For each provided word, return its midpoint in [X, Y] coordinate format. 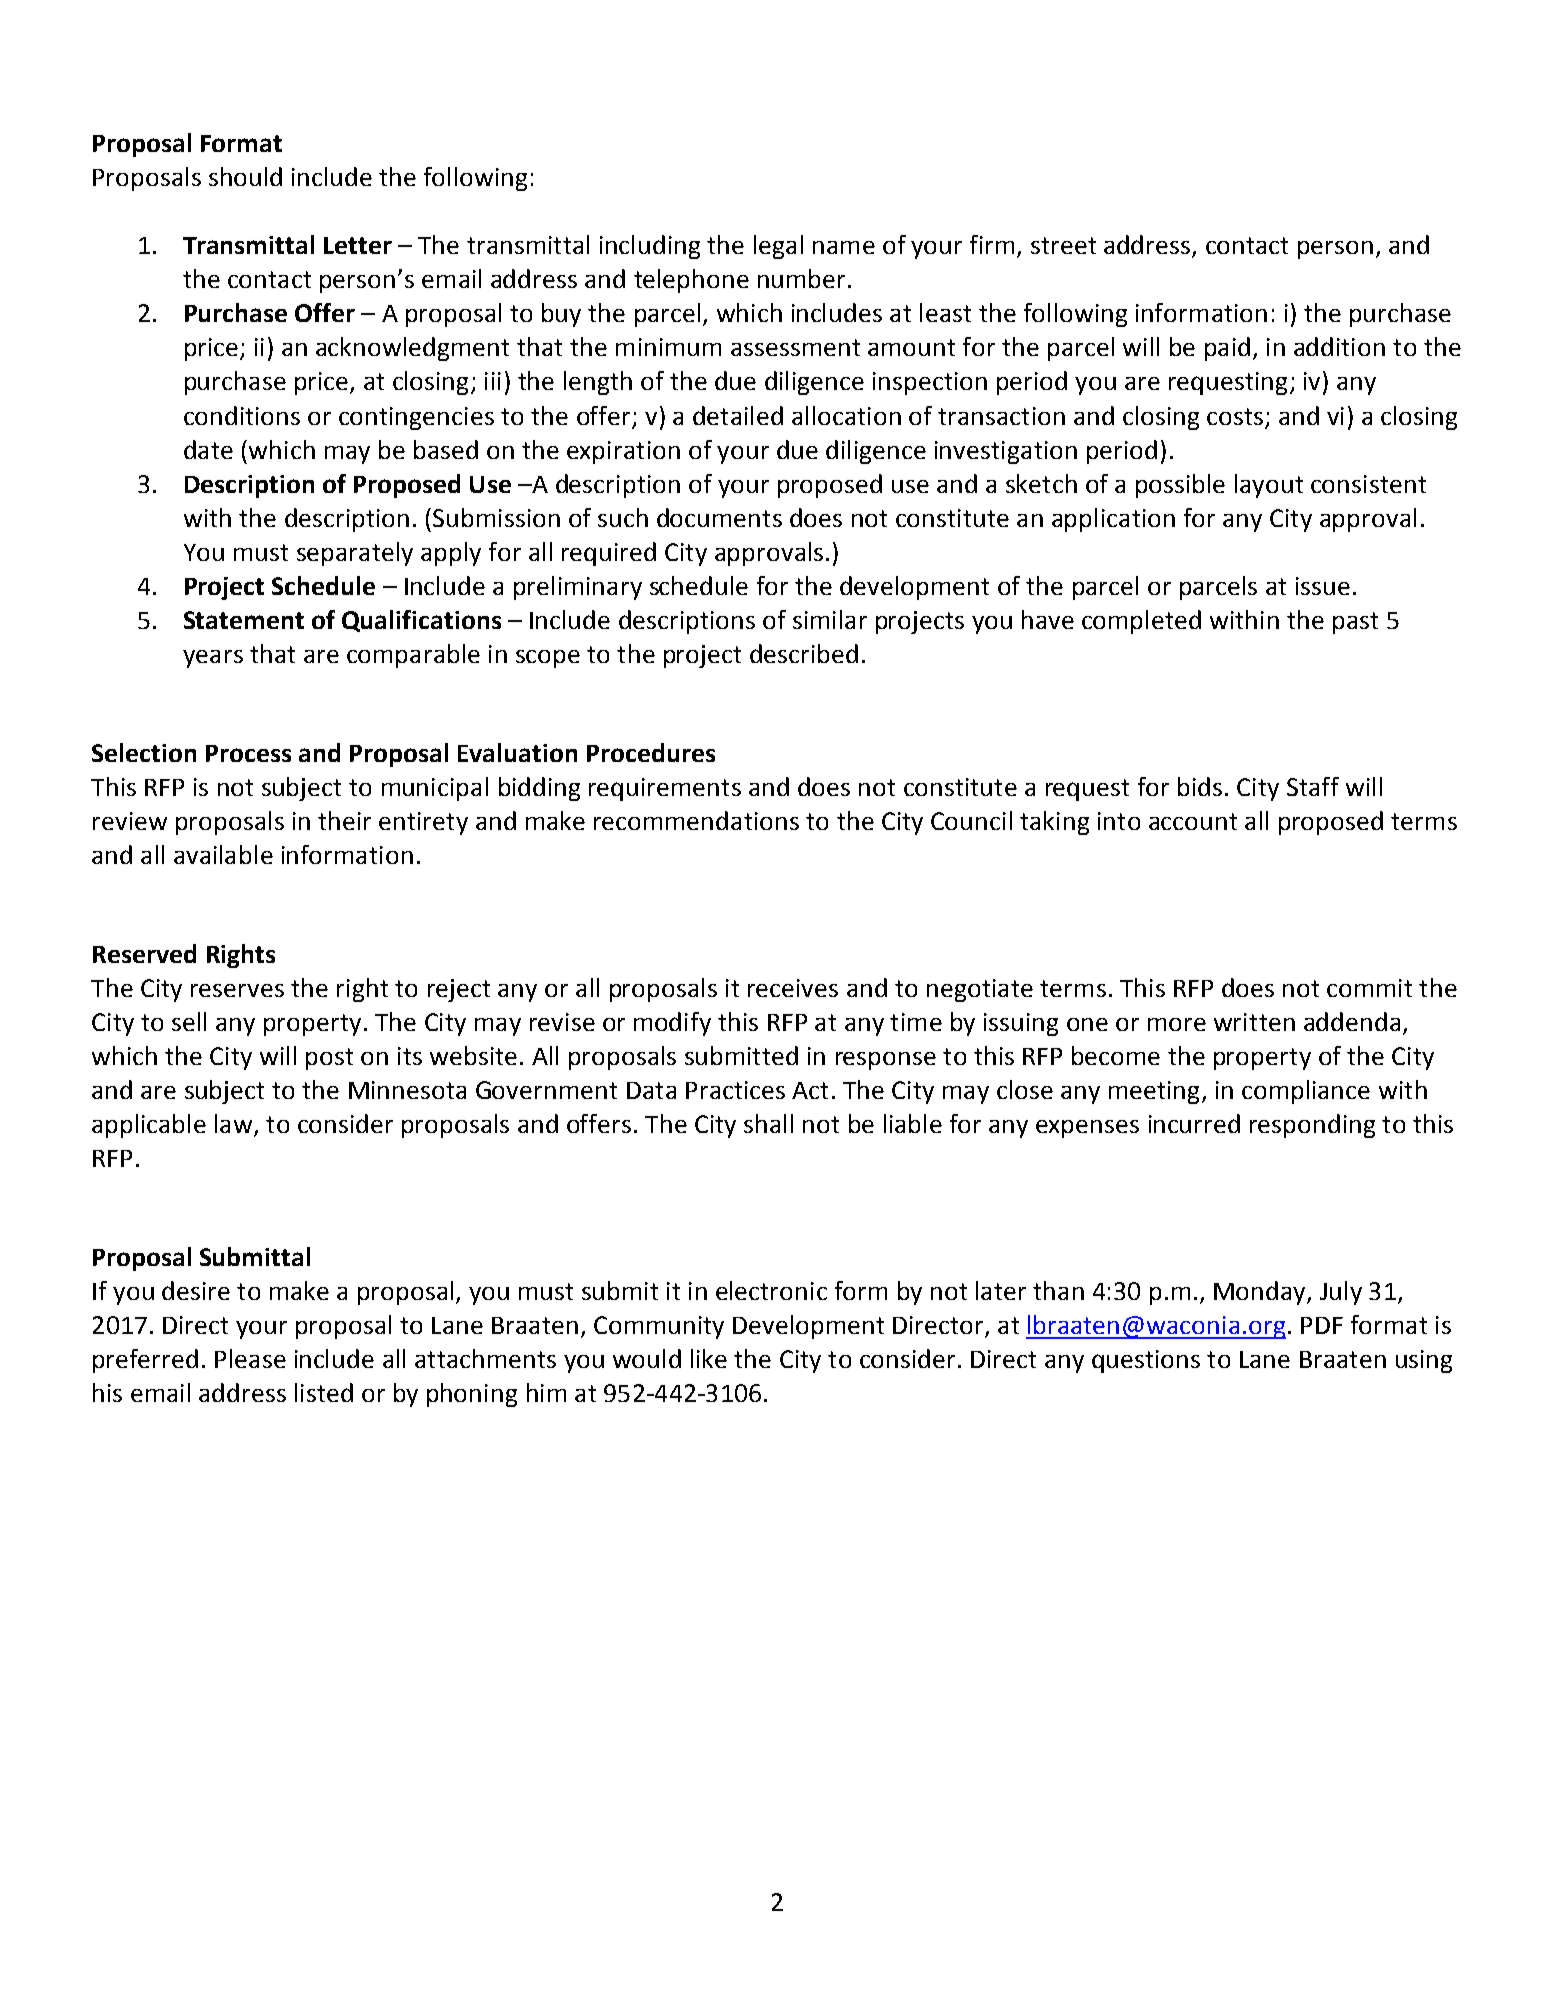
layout [1269, 486]
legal [778, 247]
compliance [1306, 1092]
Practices [735, 1090]
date [208, 449]
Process [248, 753]
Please [250, 1358]
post [329, 1059]
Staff [1313, 786]
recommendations [696, 820]
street [1063, 245]
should [245, 176]
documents [719, 517]
